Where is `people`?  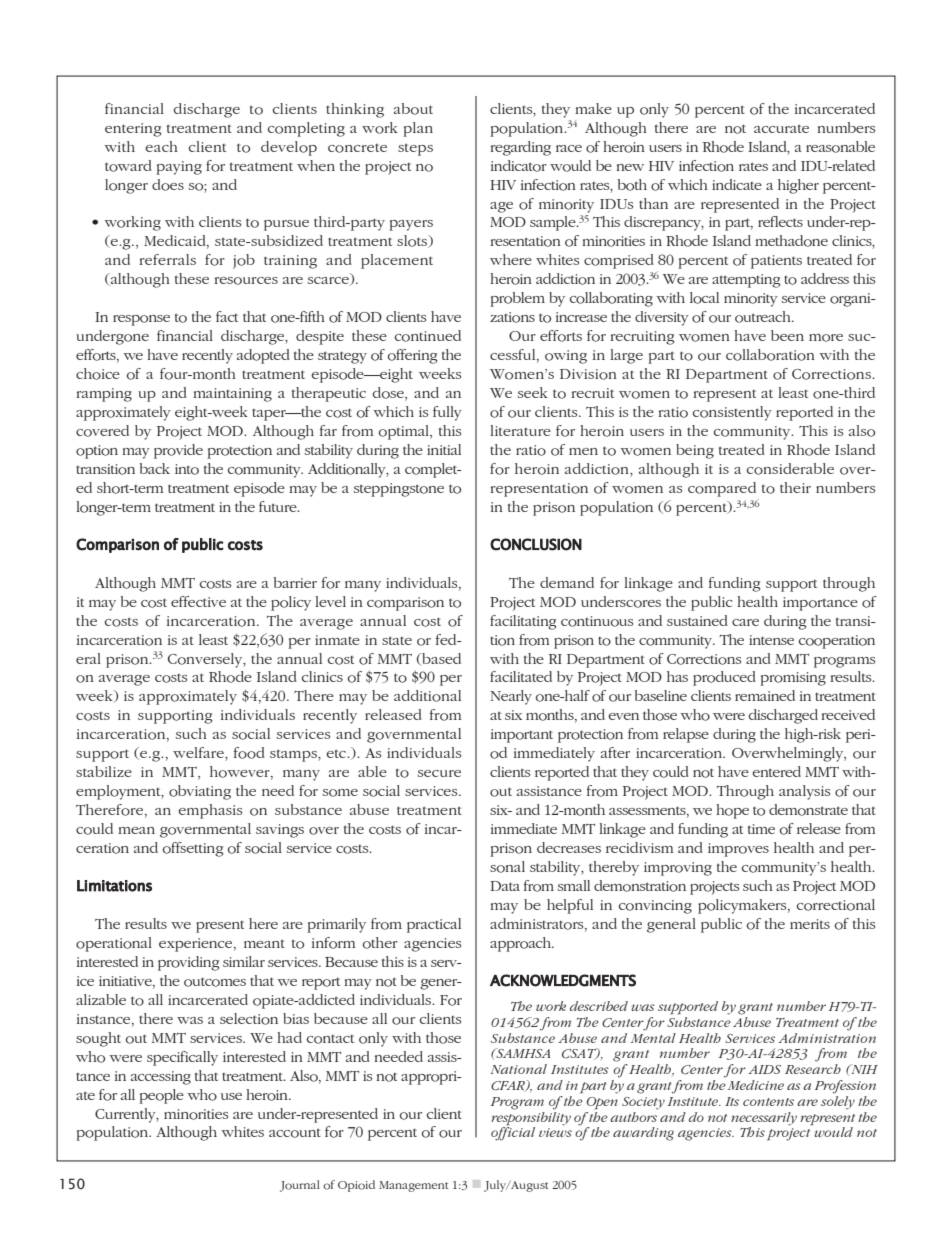
people is located at coordinates (161, 1096).
